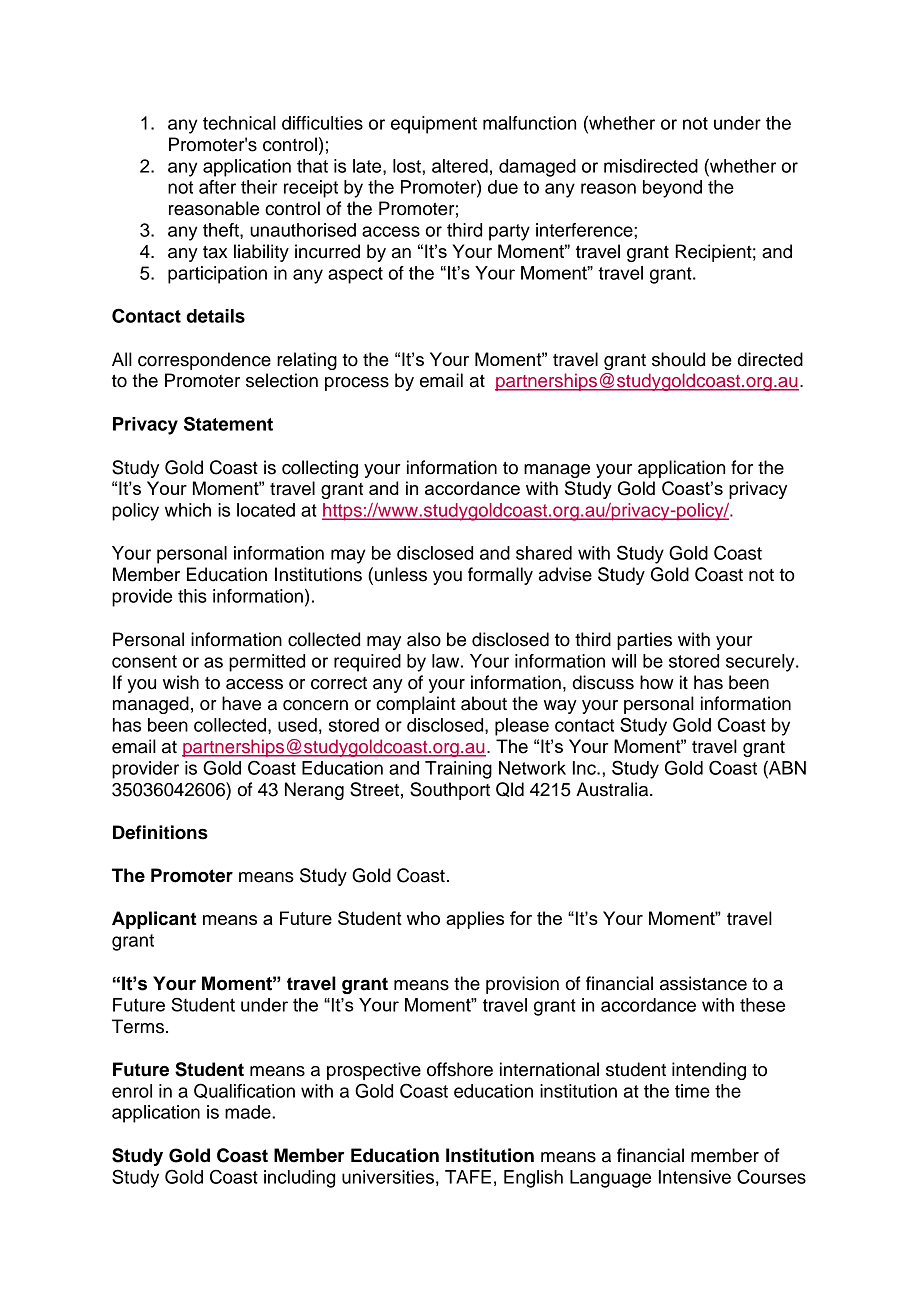 The height and width of the document is (1308, 924). Describe the element at coordinates (672, 189) in the document. I see `beyond` at that location.
